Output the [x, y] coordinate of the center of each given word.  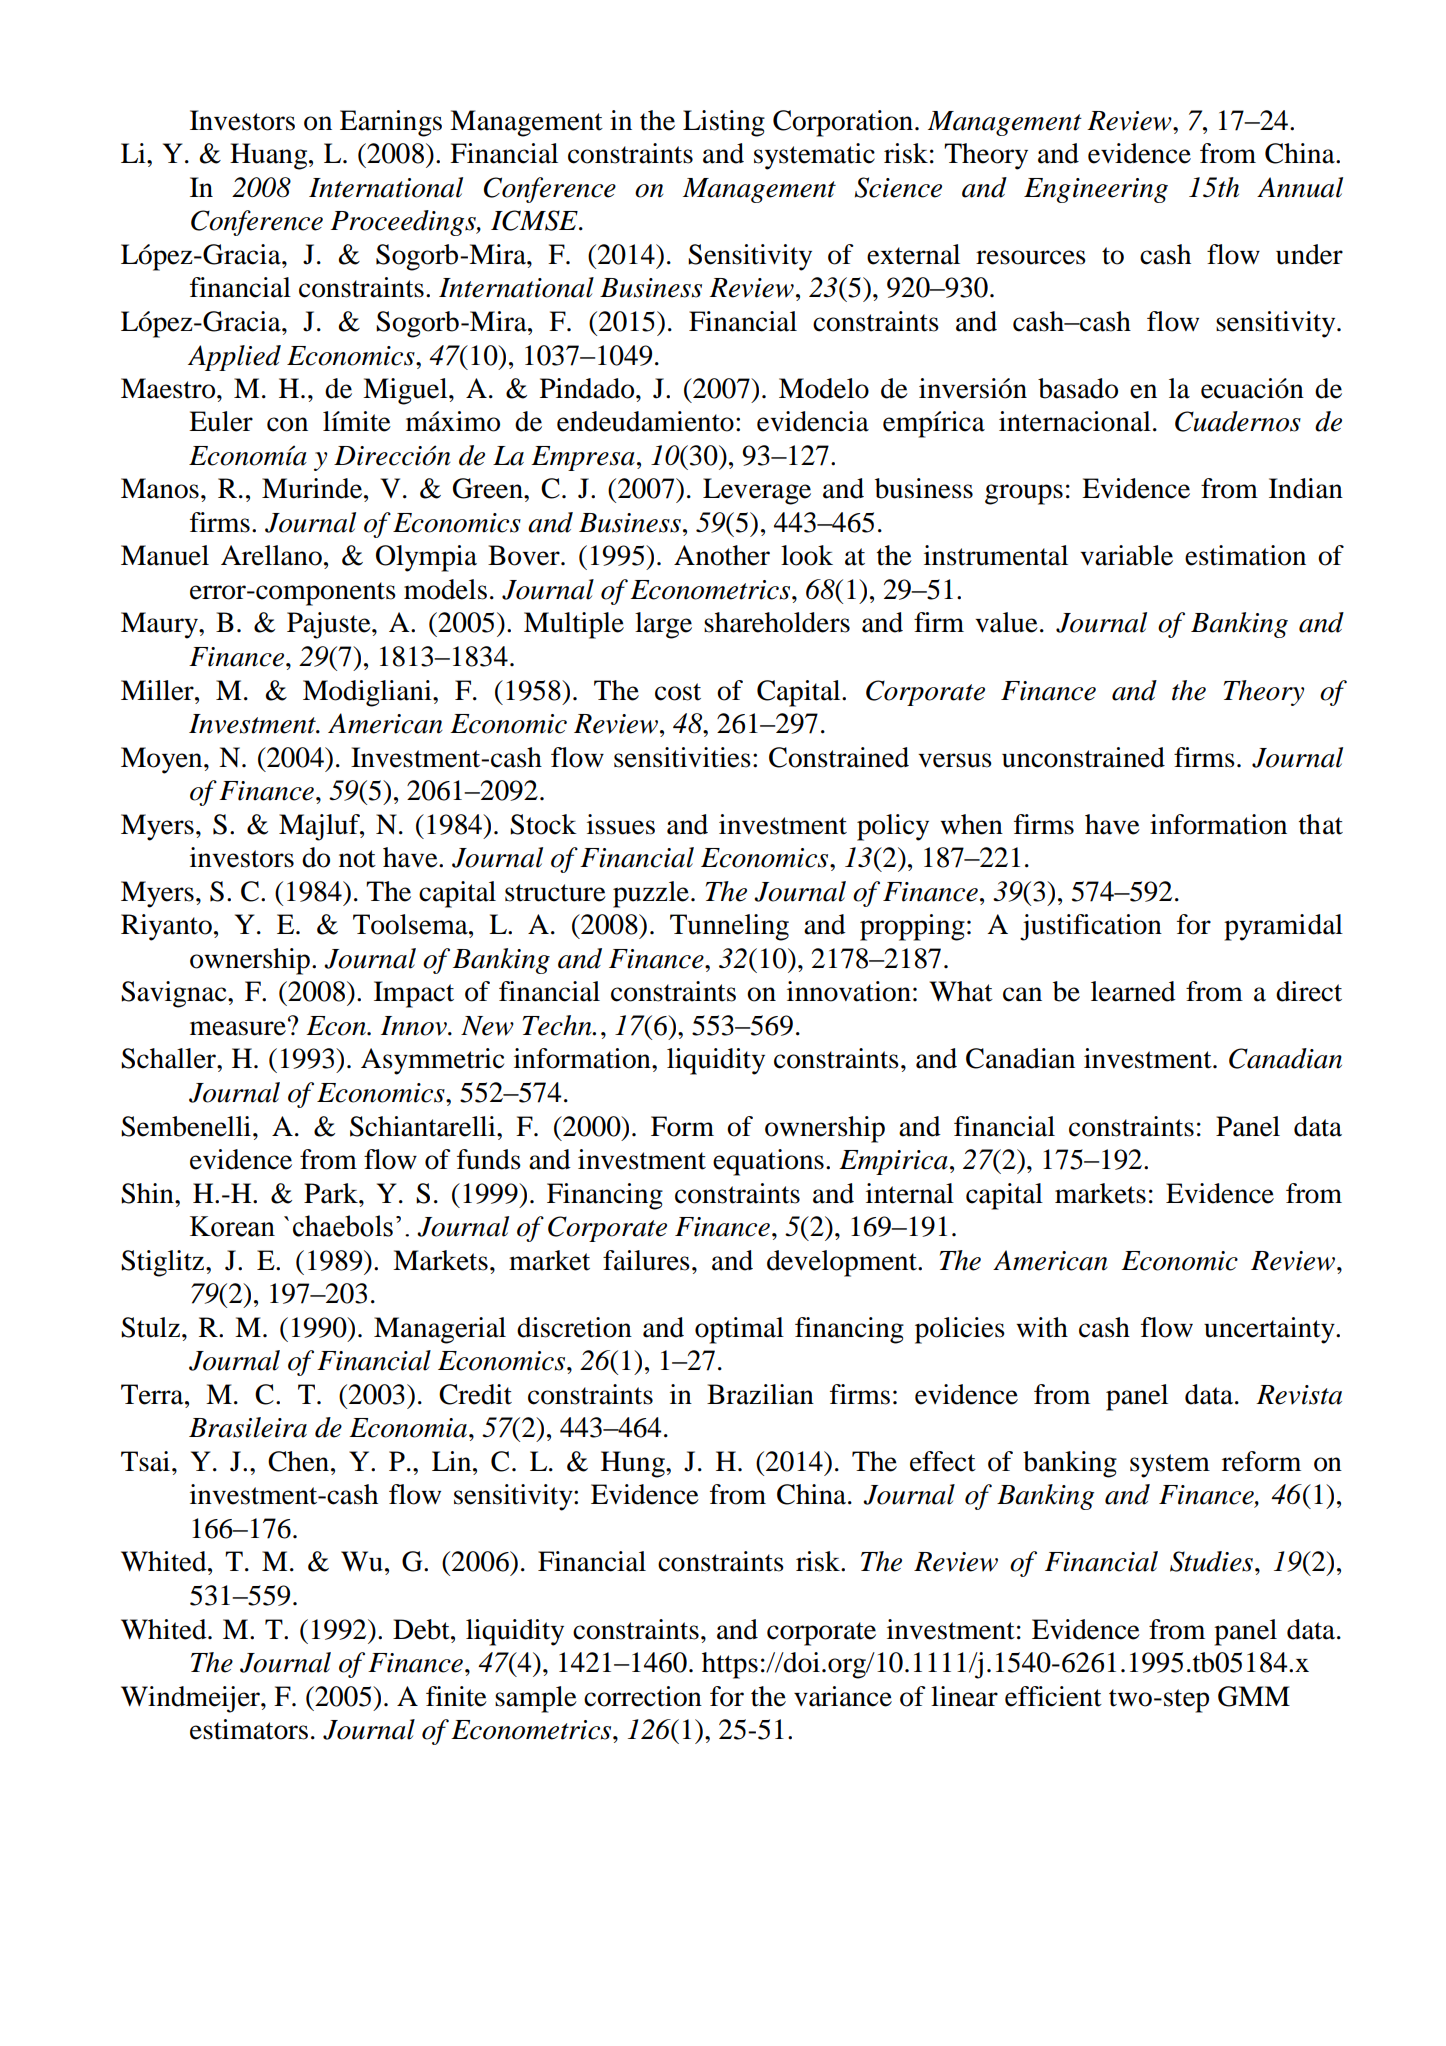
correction [643, 1696]
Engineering [1096, 190]
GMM [1254, 1696]
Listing [724, 123]
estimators [249, 1729]
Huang [270, 156]
